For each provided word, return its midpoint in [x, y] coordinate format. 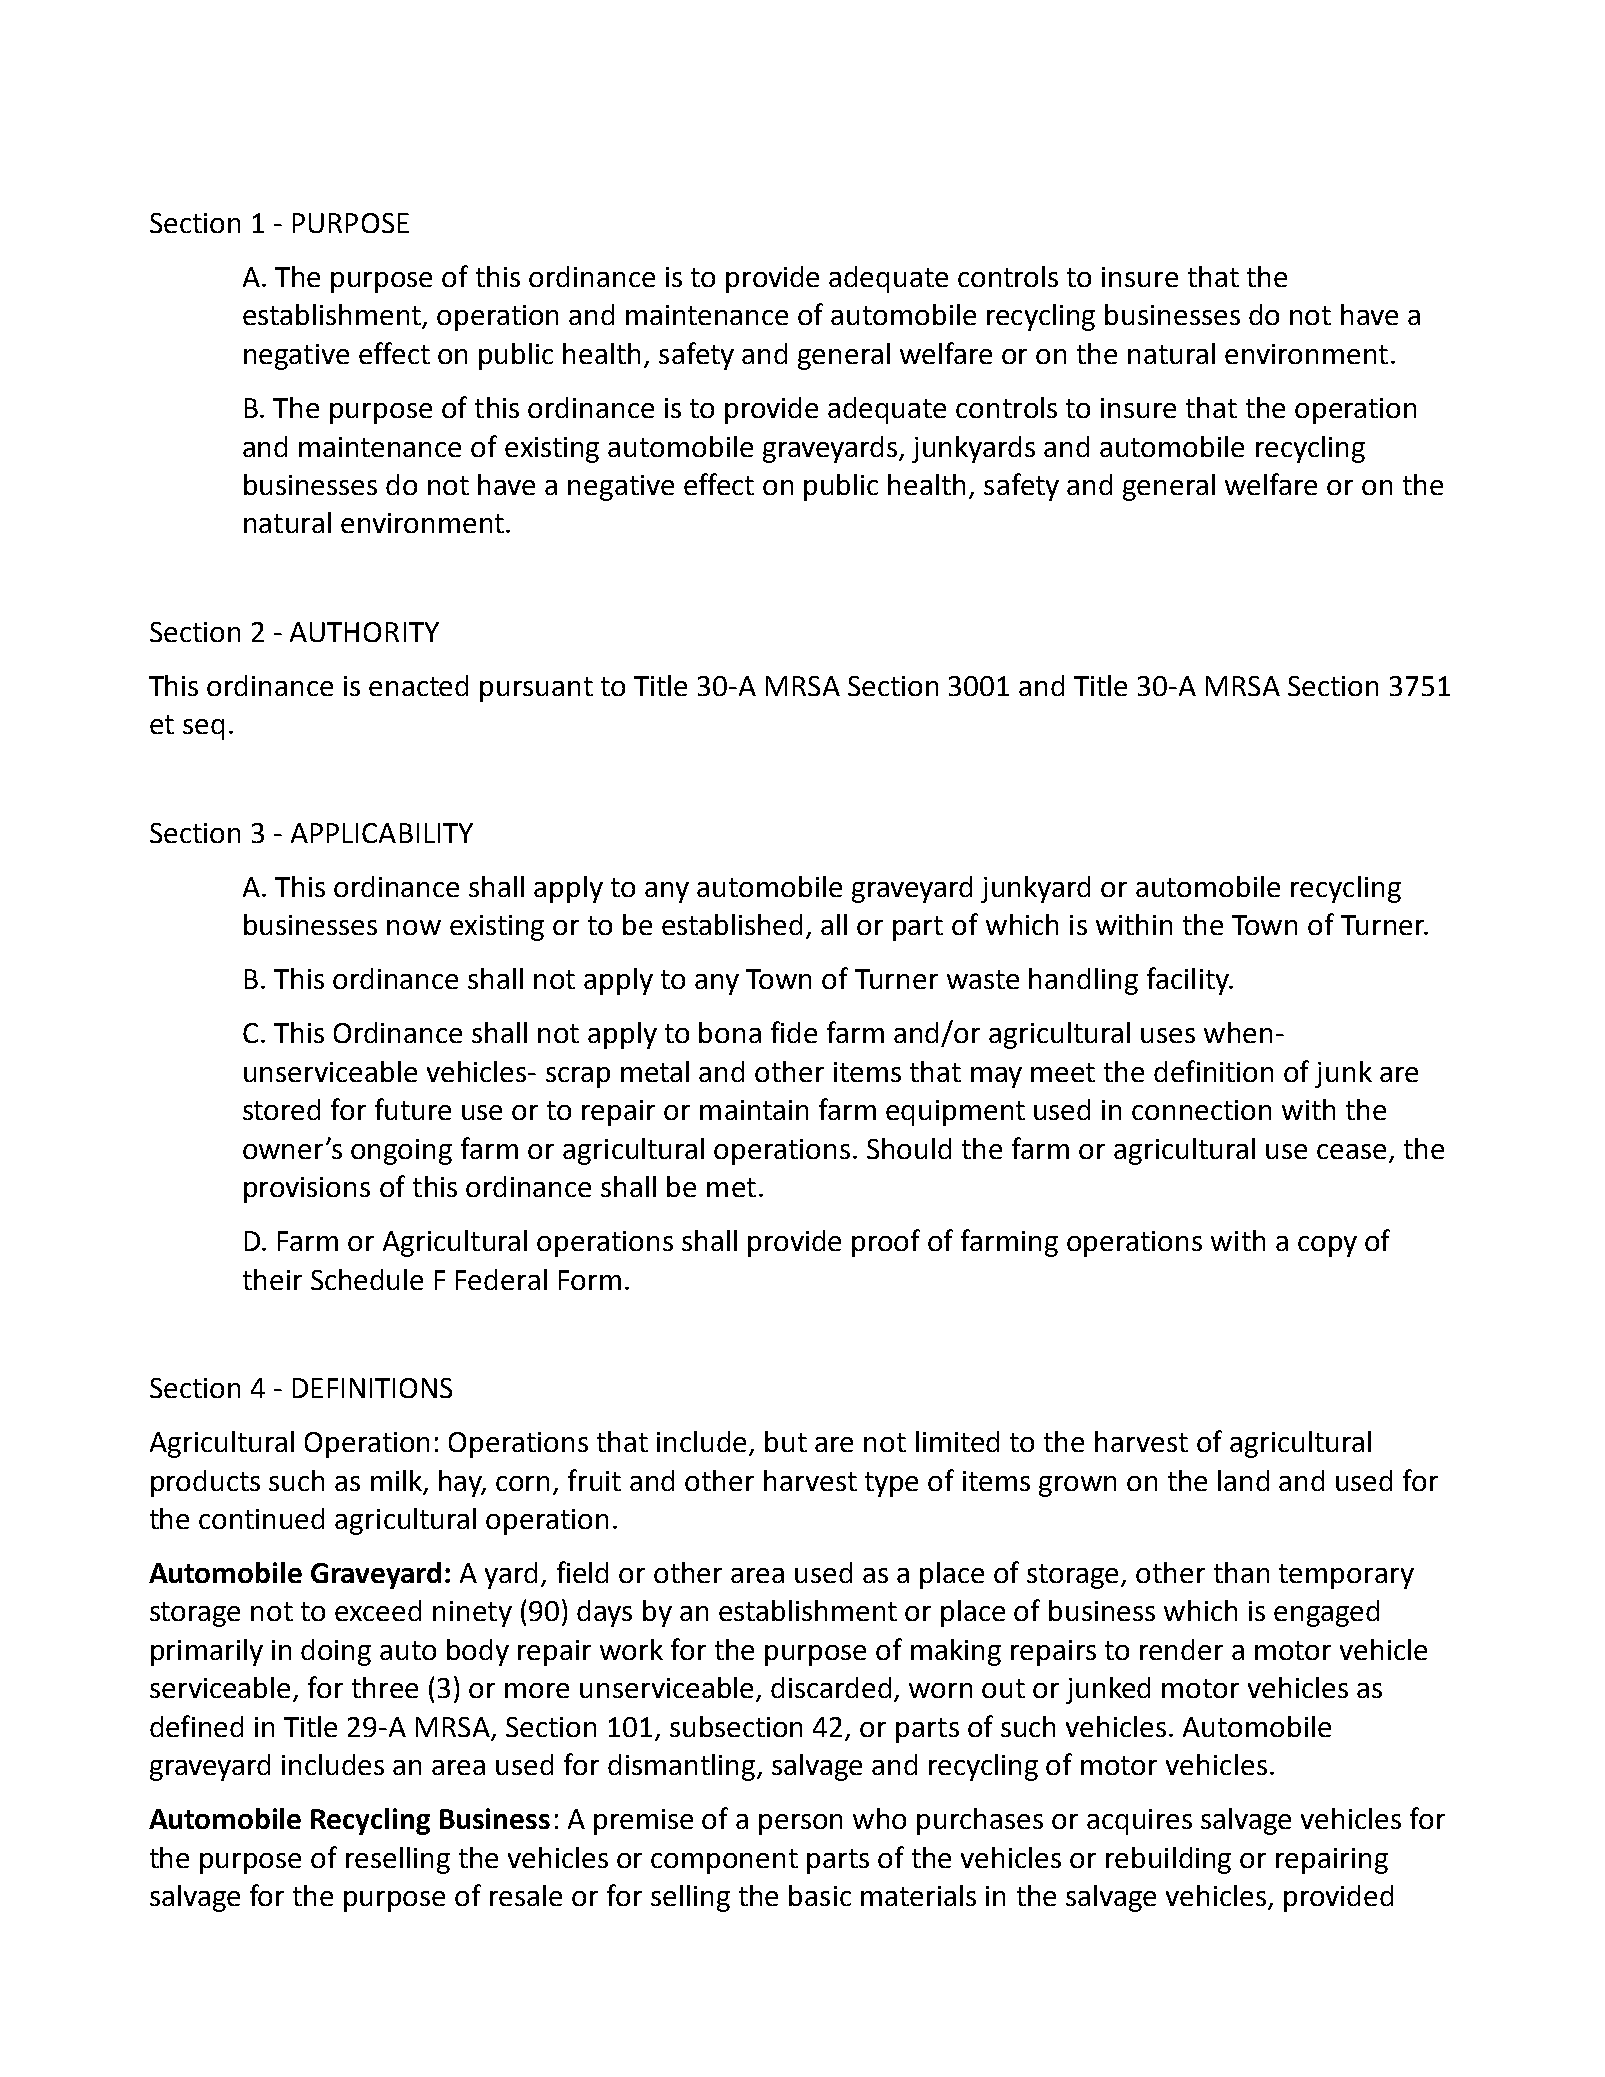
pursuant [536, 689]
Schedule [367, 1279]
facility [1189, 981]
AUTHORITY [364, 632]
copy [1327, 1246]
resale [526, 1895]
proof [886, 1243]
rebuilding [1168, 1860]
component [724, 1861]
